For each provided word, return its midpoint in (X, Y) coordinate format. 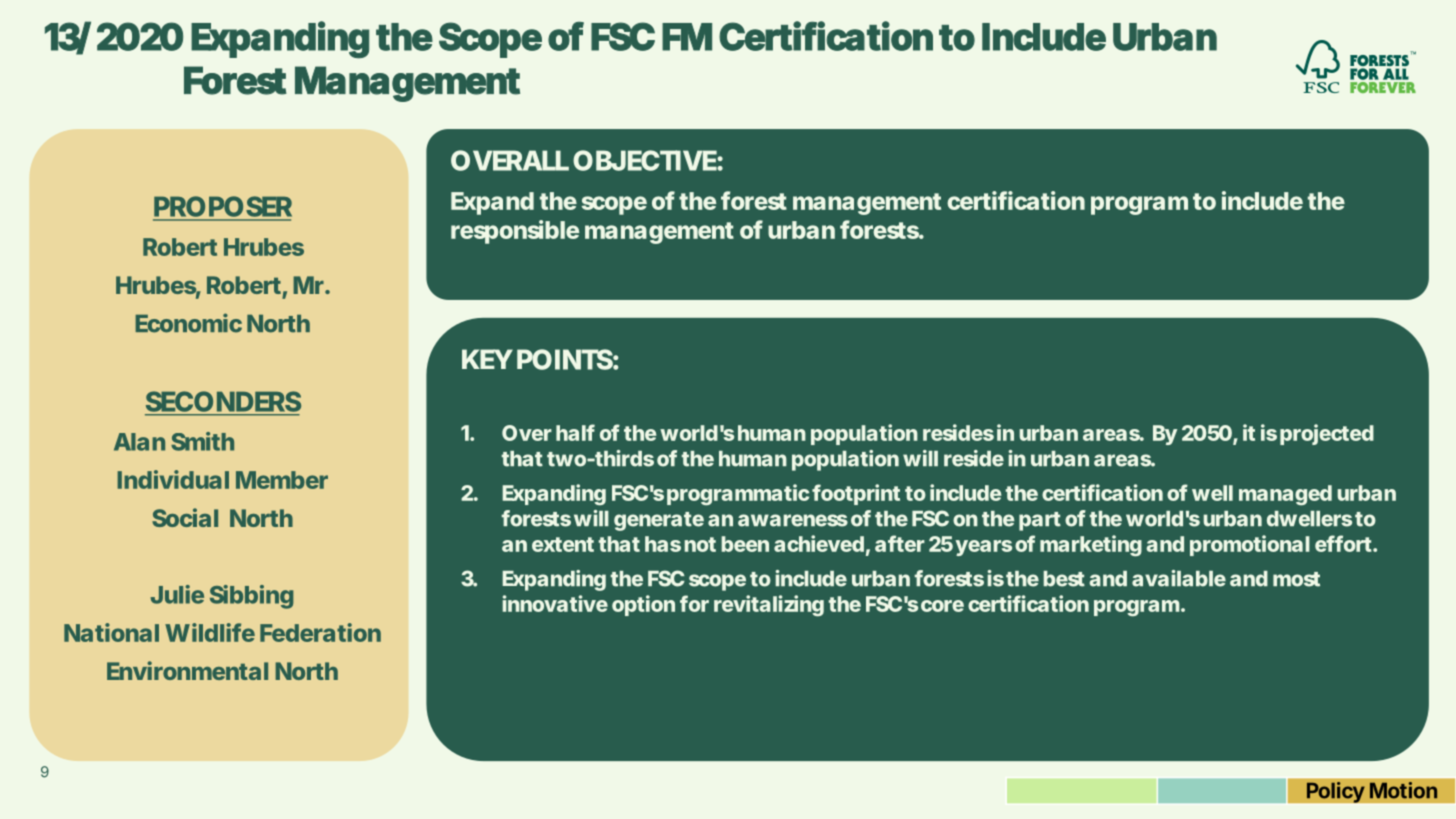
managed (1285, 495)
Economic (188, 323)
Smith (202, 441)
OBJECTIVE (645, 160)
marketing (1091, 546)
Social (185, 517)
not (700, 544)
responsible (515, 232)
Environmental (187, 670)
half (575, 432)
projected (1327, 434)
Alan (139, 442)
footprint (856, 494)
